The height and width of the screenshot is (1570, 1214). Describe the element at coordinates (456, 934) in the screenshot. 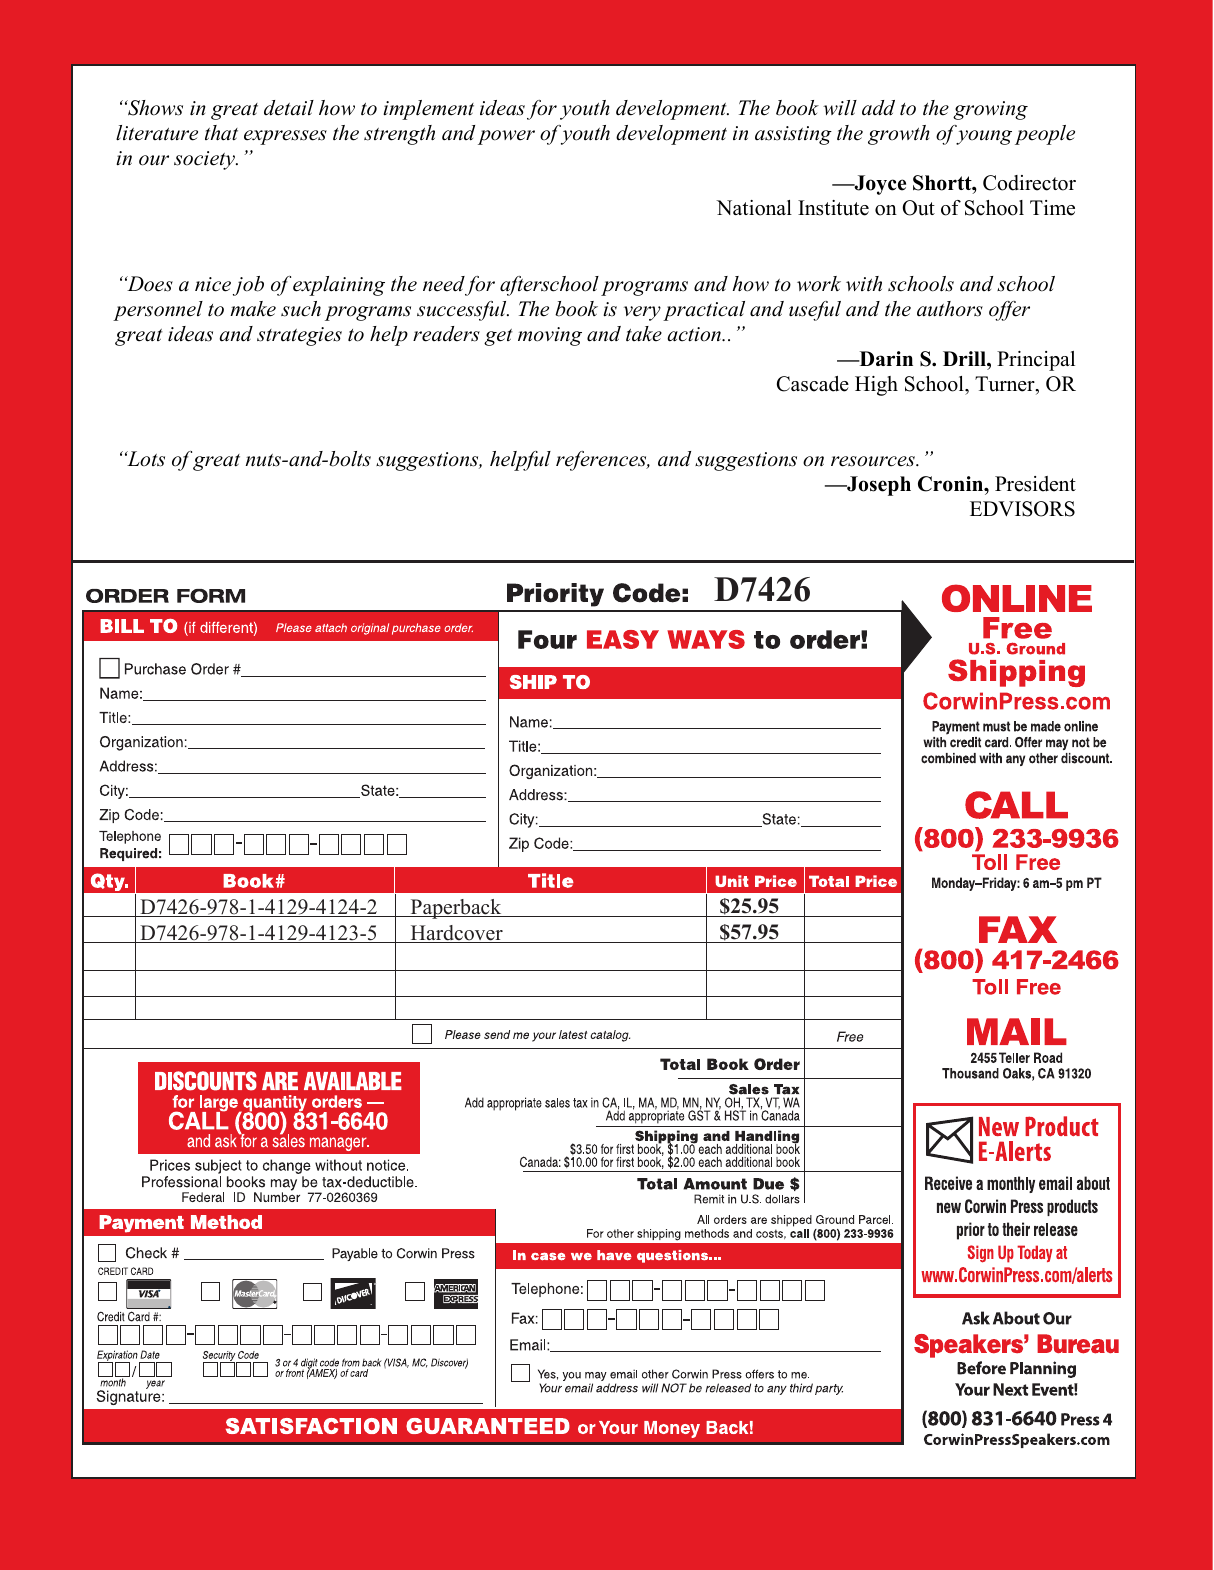

I see `Hardcover` at that location.
